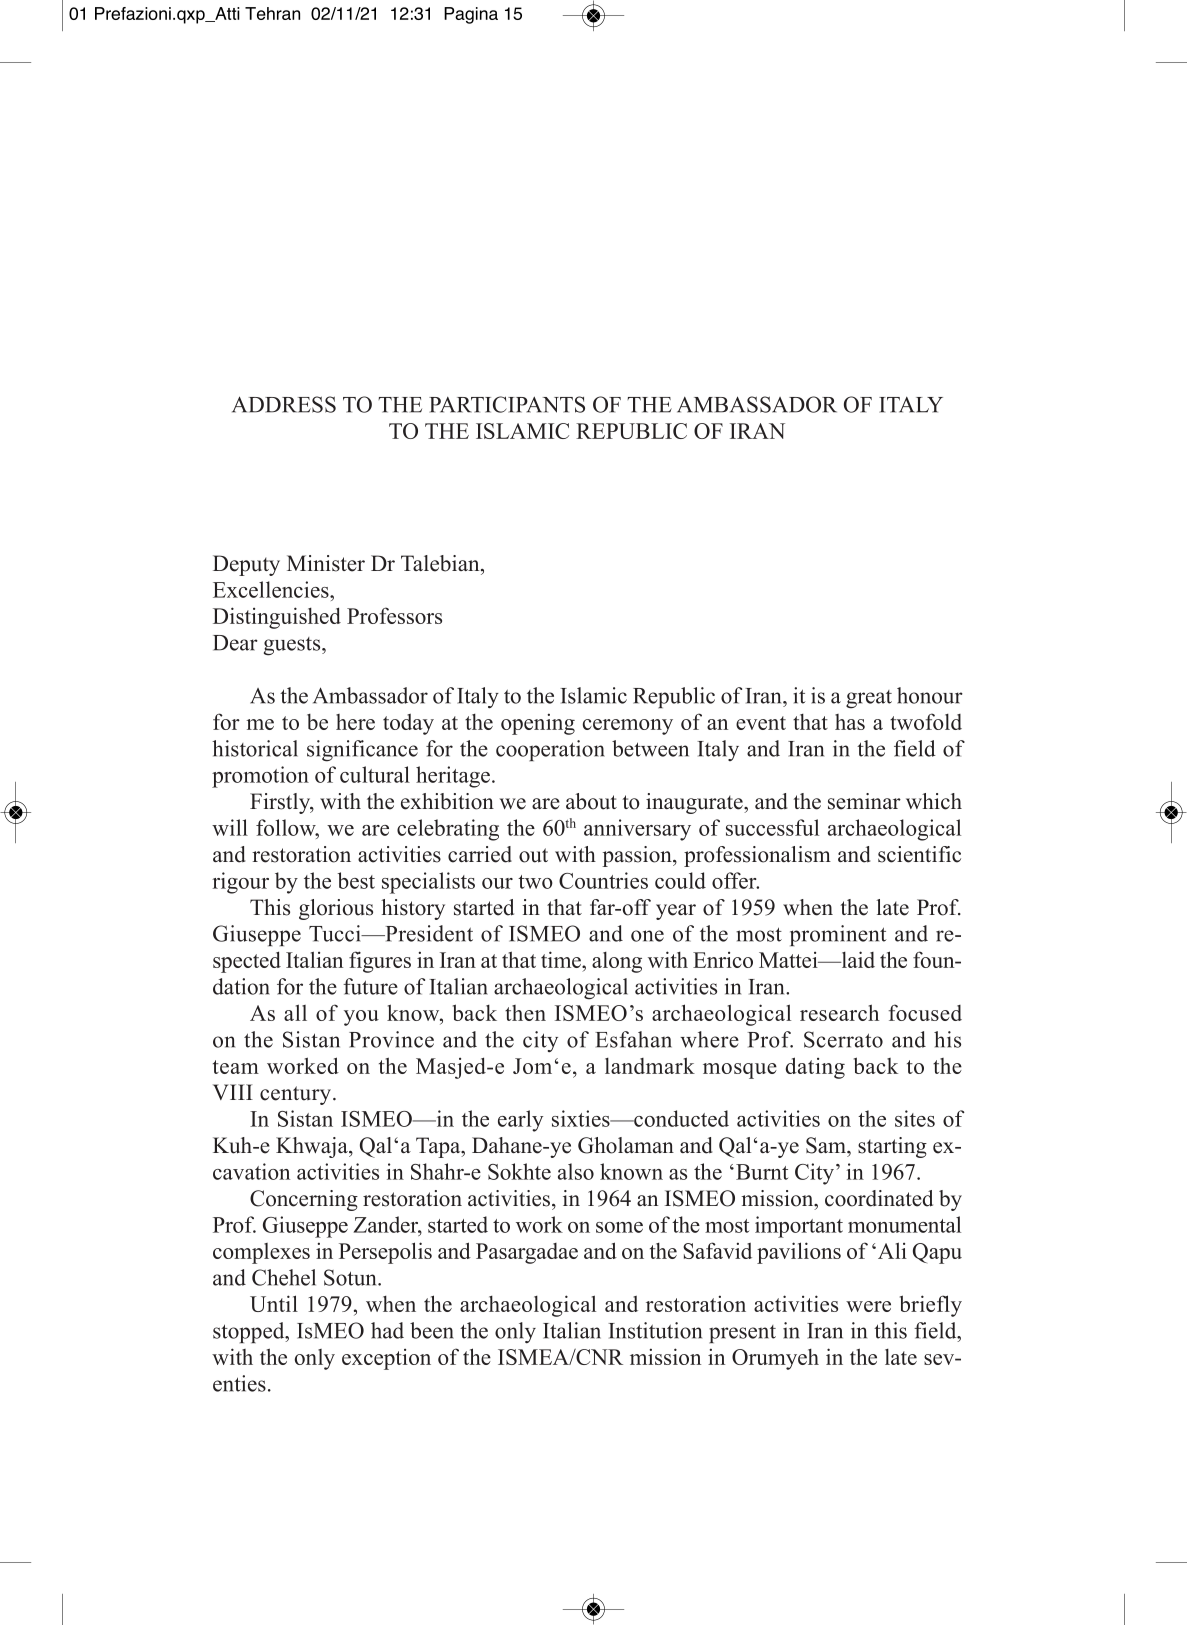  Describe the element at coordinates (869, 699) in the document. I see `great` at that location.
